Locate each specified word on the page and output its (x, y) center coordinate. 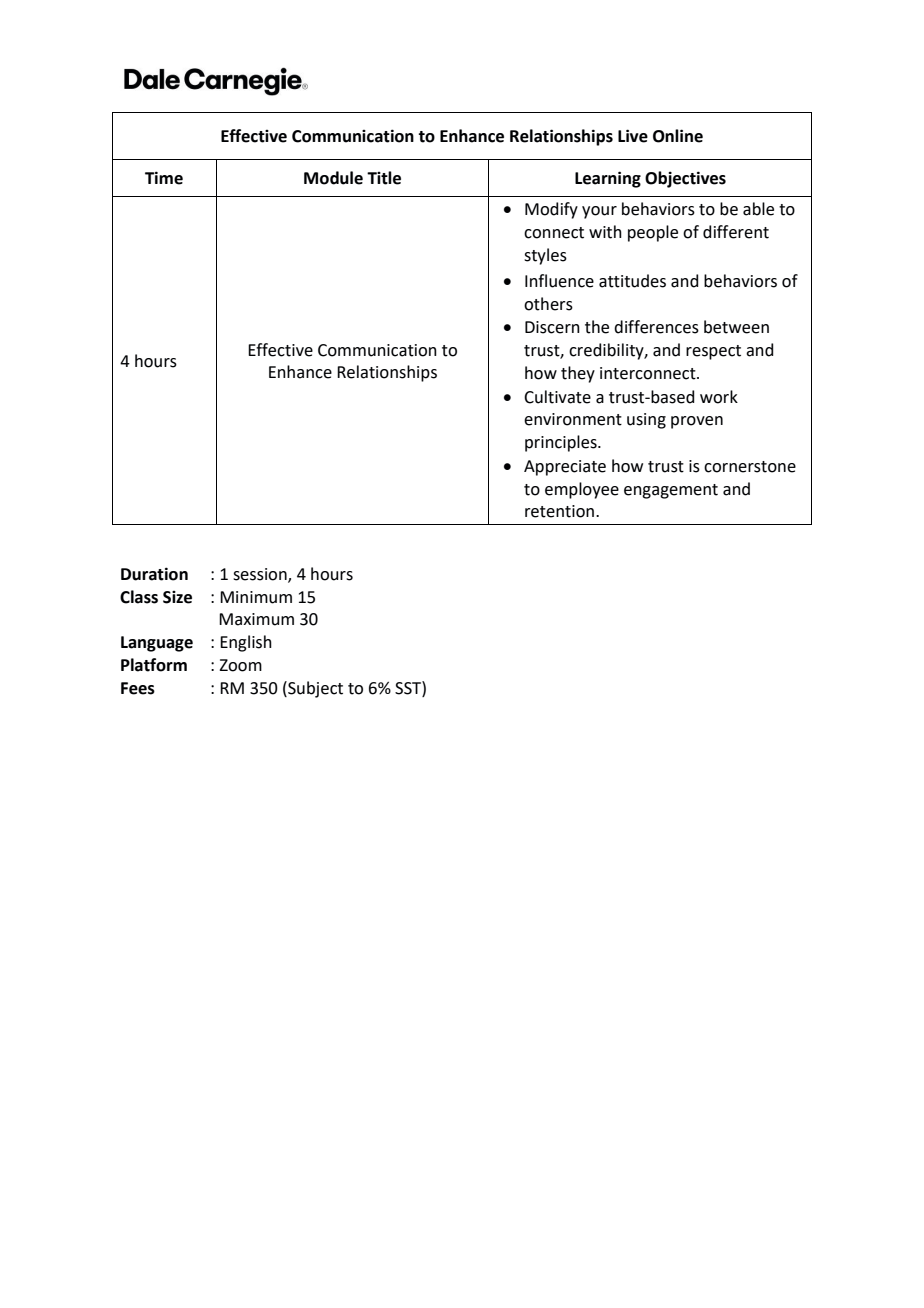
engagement (671, 491)
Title (384, 178)
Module (333, 178)
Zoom (240, 665)
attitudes (632, 281)
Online (678, 136)
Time (164, 178)
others (548, 304)
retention (559, 511)
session (261, 575)
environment (573, 419)
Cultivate (557, 397)
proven (697, 422)
